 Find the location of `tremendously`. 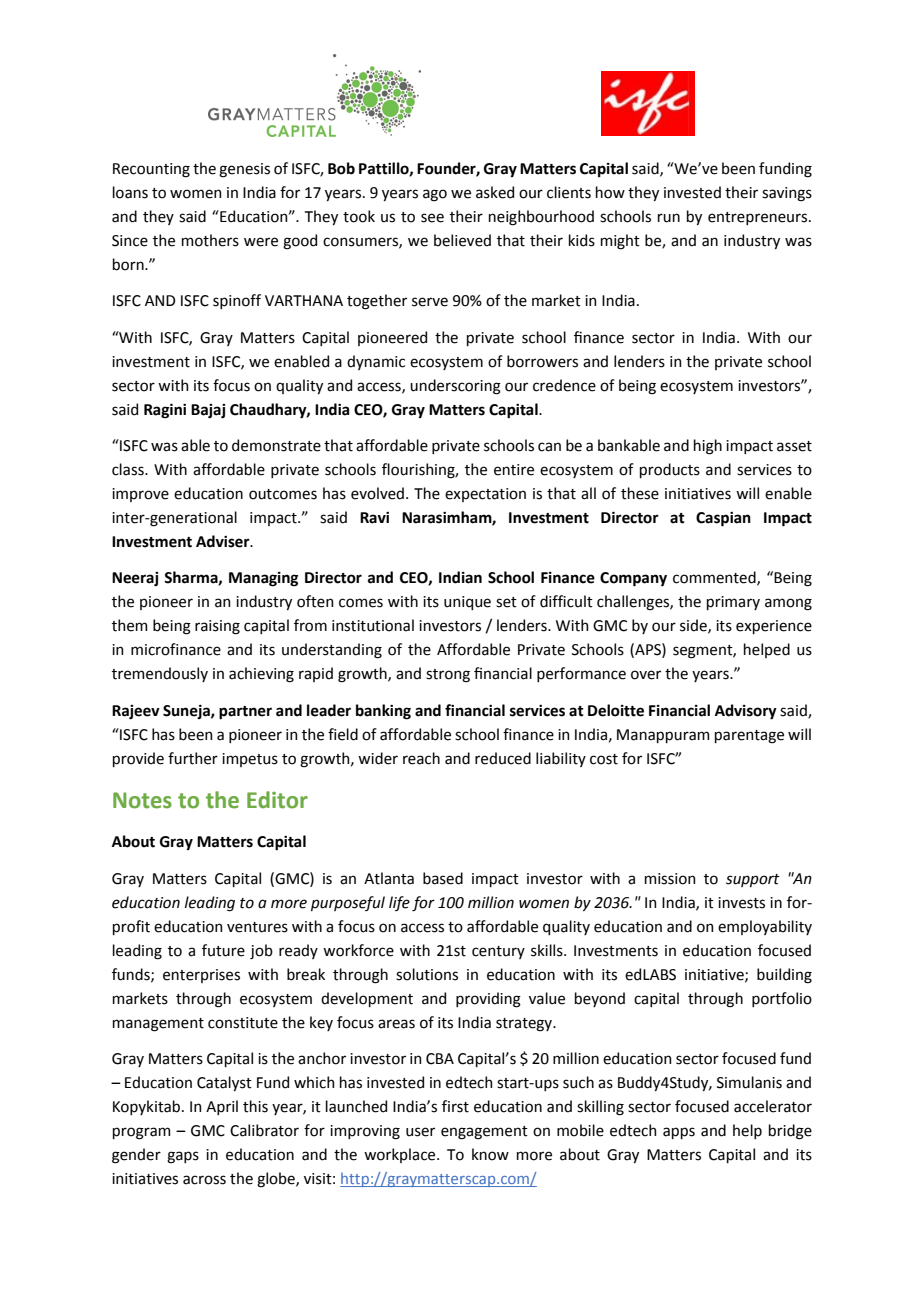

tremendously is located at coordinates (160, 674).
